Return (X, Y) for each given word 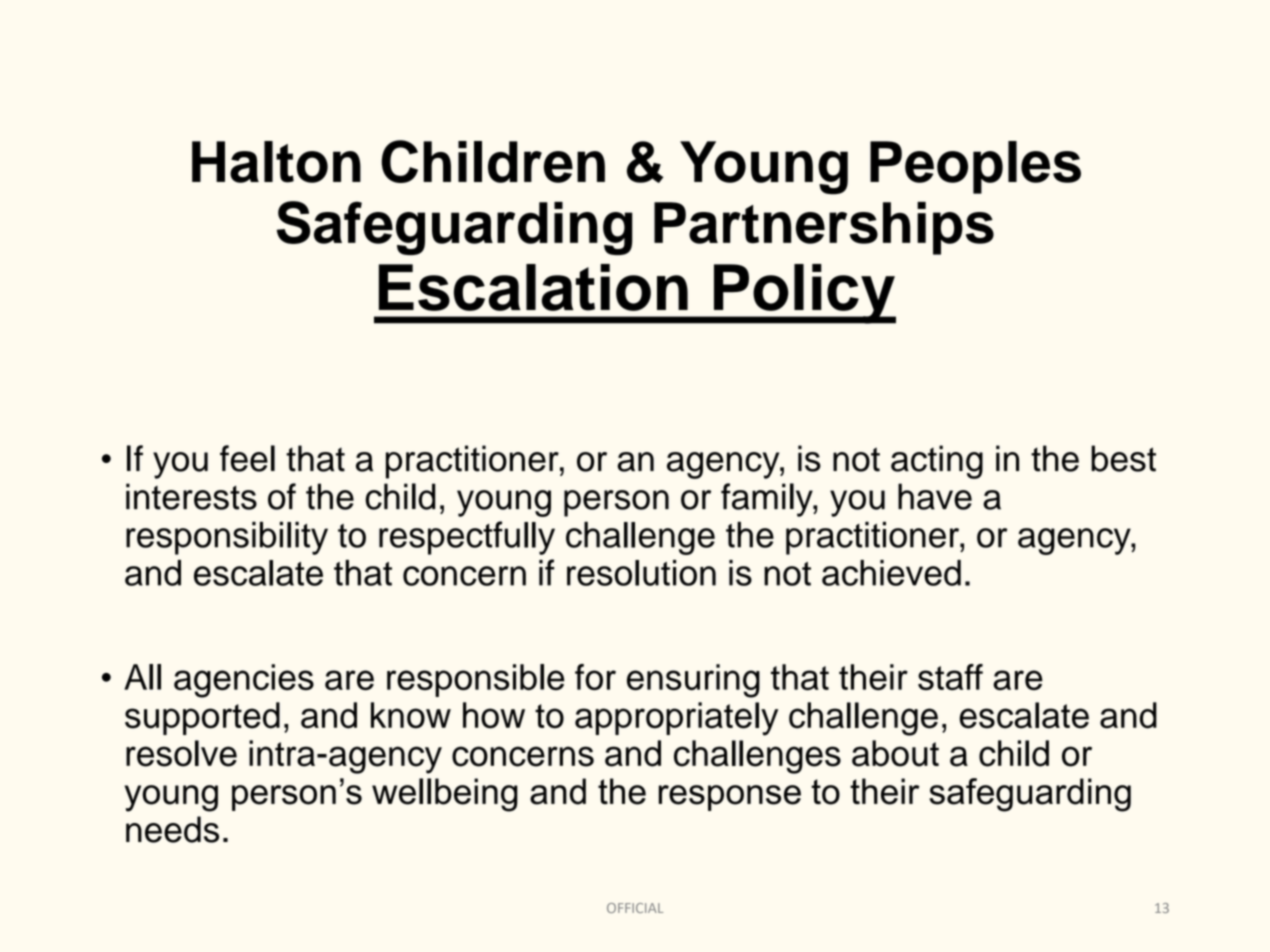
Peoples (975, 167)
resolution (641, 573)
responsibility (227, 538)
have (935, 496)
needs (172, 829)
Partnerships (824, 228)
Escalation (533, 287)
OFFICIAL (635, 908)
